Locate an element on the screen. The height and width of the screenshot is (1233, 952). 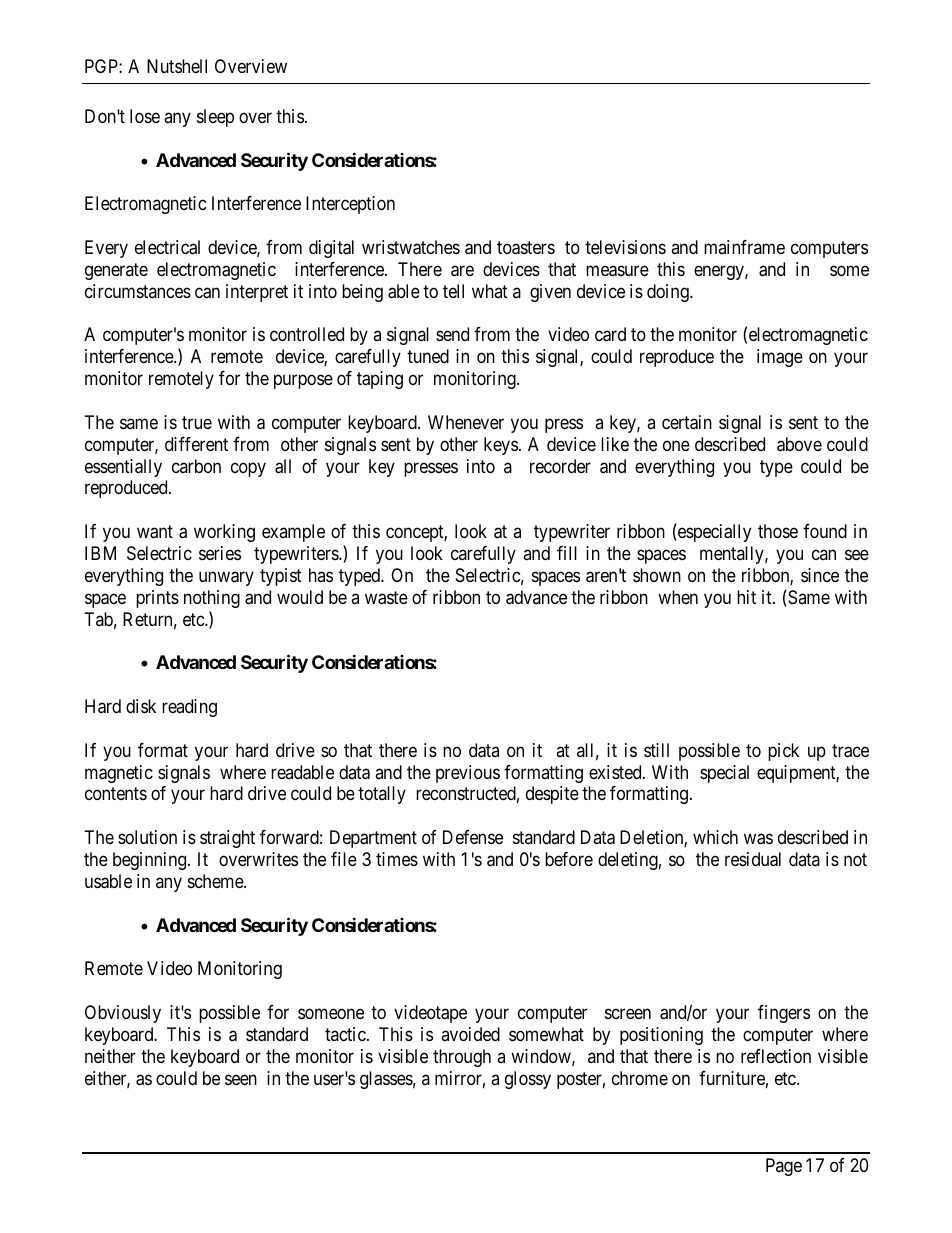
Interception is located at coordinates (350, 205).
